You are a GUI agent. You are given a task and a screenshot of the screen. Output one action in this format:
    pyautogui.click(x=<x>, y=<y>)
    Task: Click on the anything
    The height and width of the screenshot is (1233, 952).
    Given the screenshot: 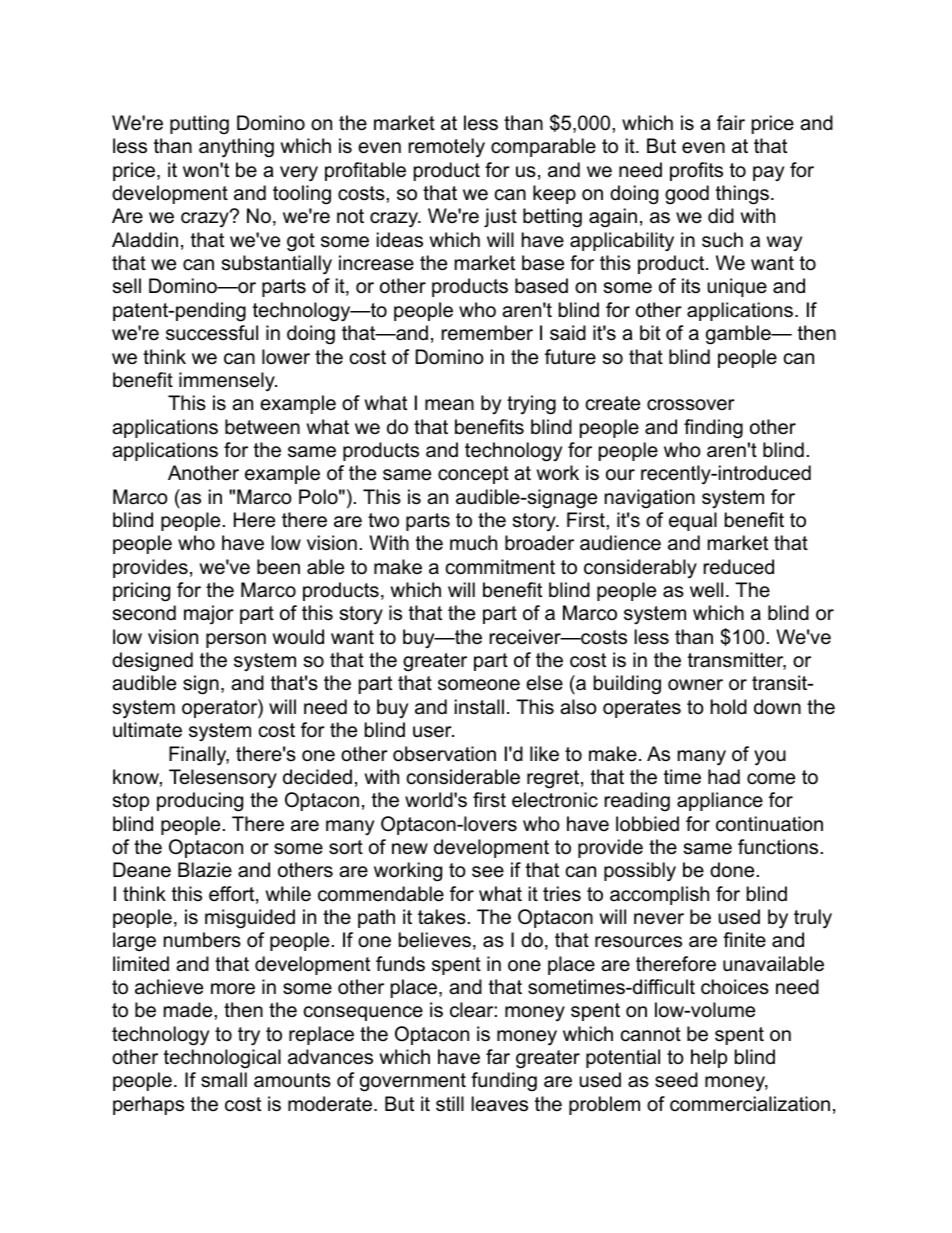 What is the action you would take?
    pyautogui.click(x=236, y=148)
